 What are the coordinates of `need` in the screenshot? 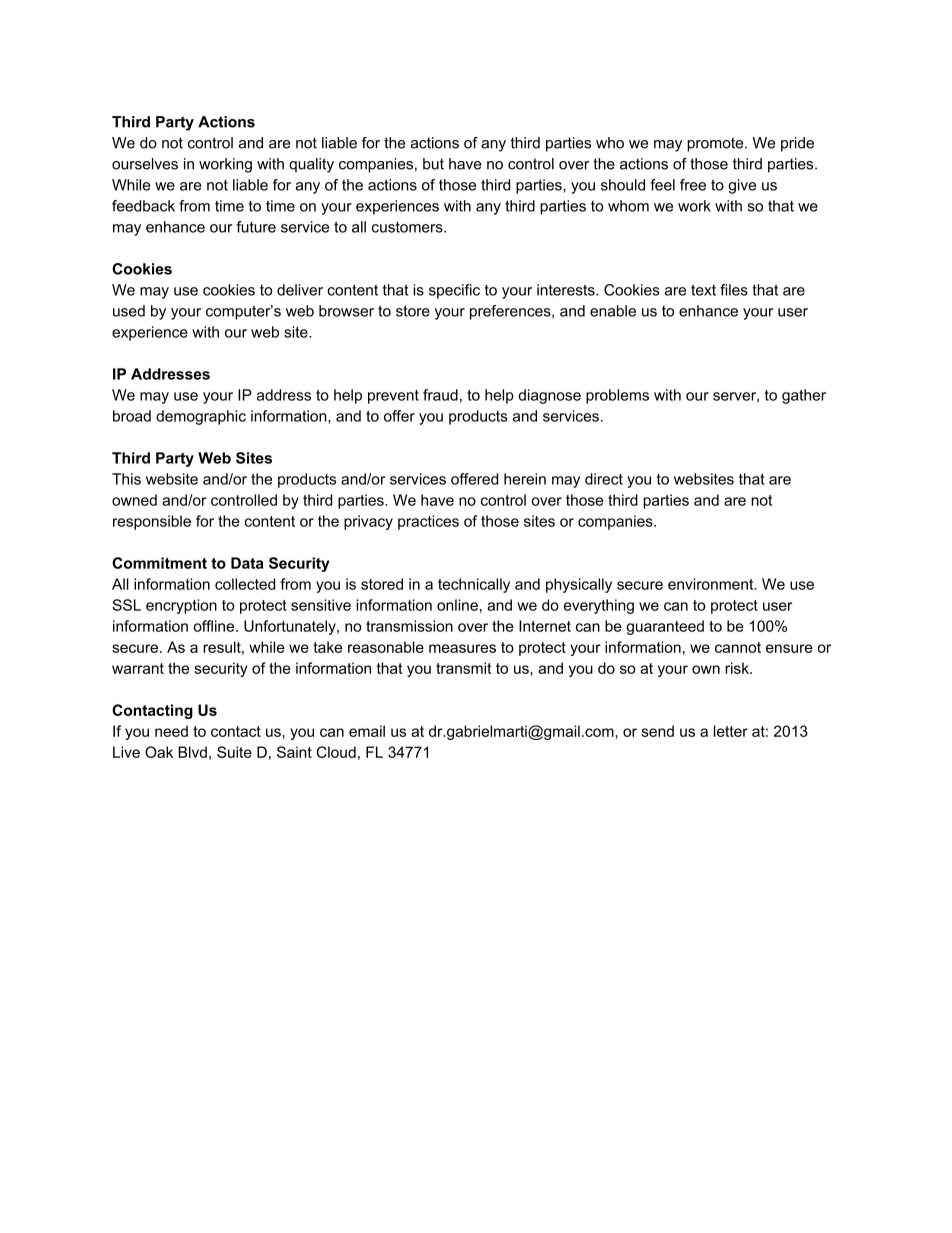 It's located at (171, 731).
